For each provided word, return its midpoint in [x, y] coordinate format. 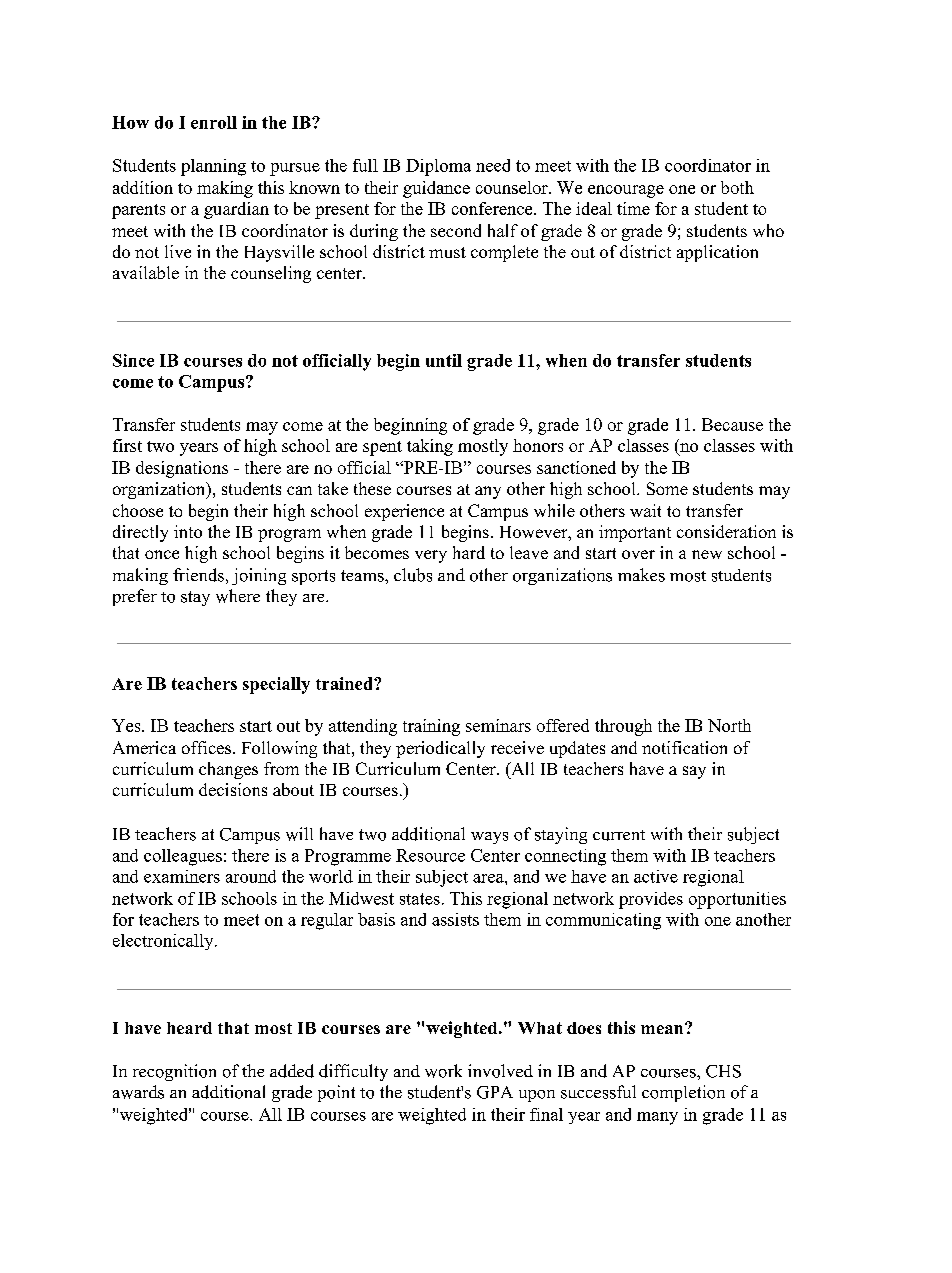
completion [683, 1093]
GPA [495, 1092]
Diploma [438, 167]
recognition [174, 1072]
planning [213, 167]
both [737, 187]
